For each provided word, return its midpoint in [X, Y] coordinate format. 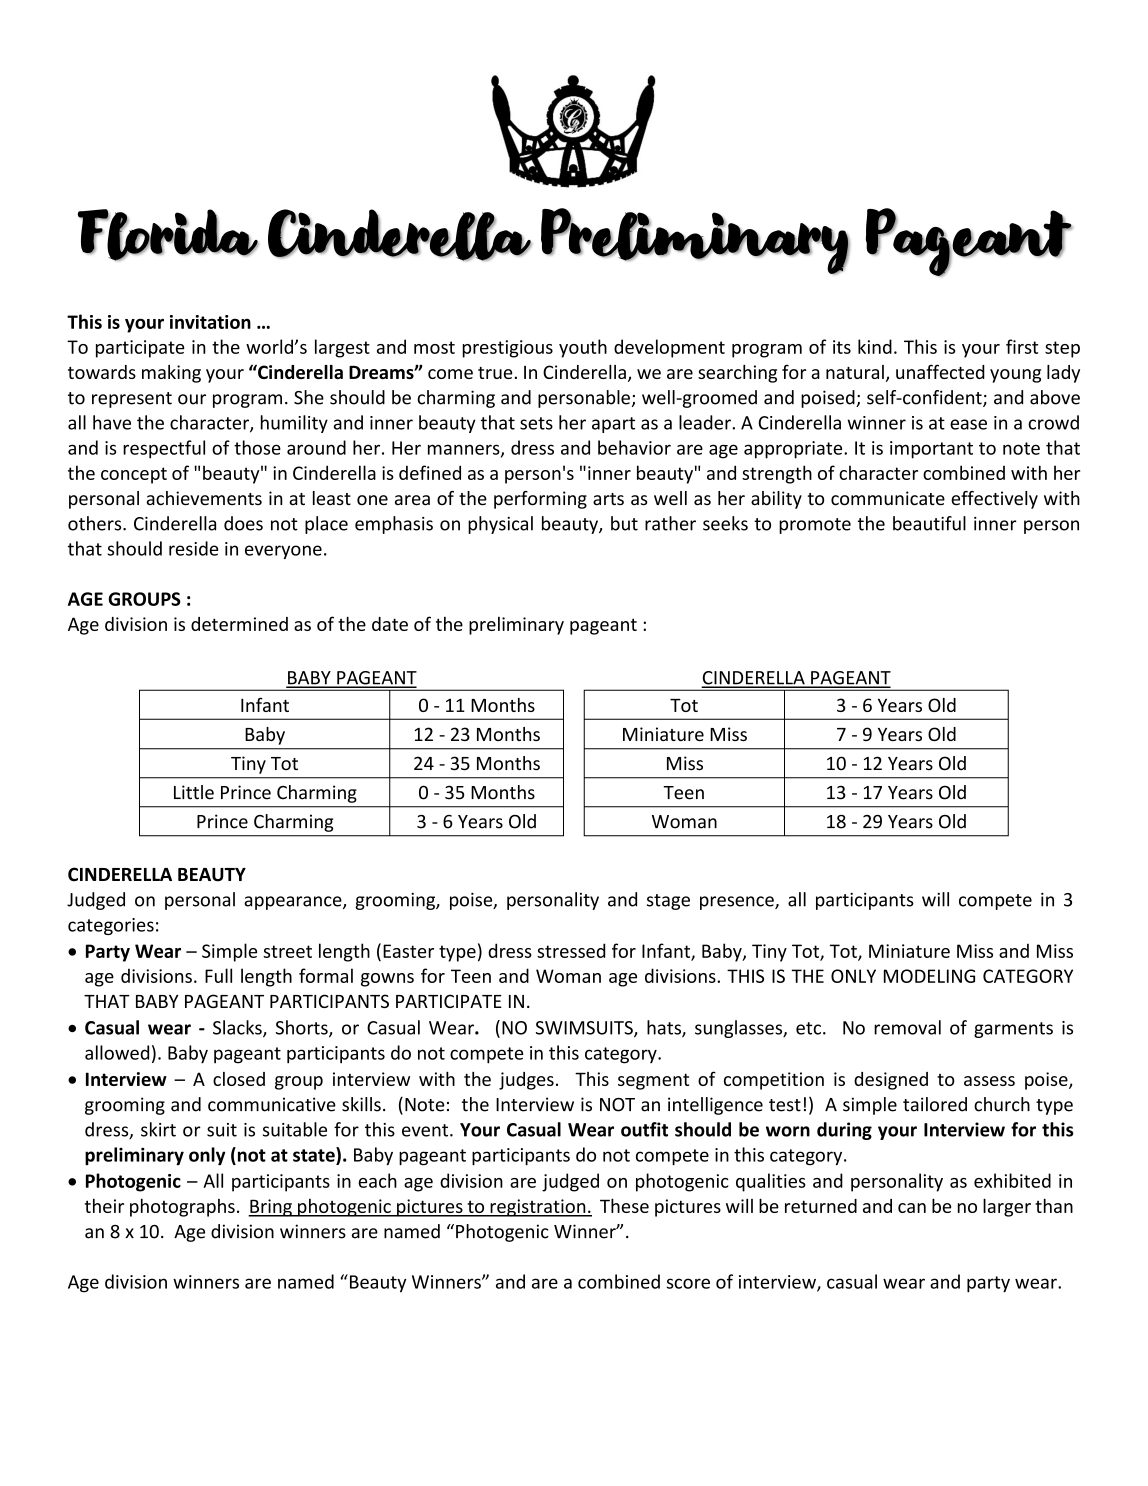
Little [194, 792]
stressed [571, 950]
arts [608, 499]
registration [538, 1208]
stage [668, 902]
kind [875, 346]
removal [907, 1027]
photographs [182, 1208]
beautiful [929, 523]
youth [583, 348]
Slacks [238, 1028]
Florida [168, 235]
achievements [204, 498]
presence [738, 903]
